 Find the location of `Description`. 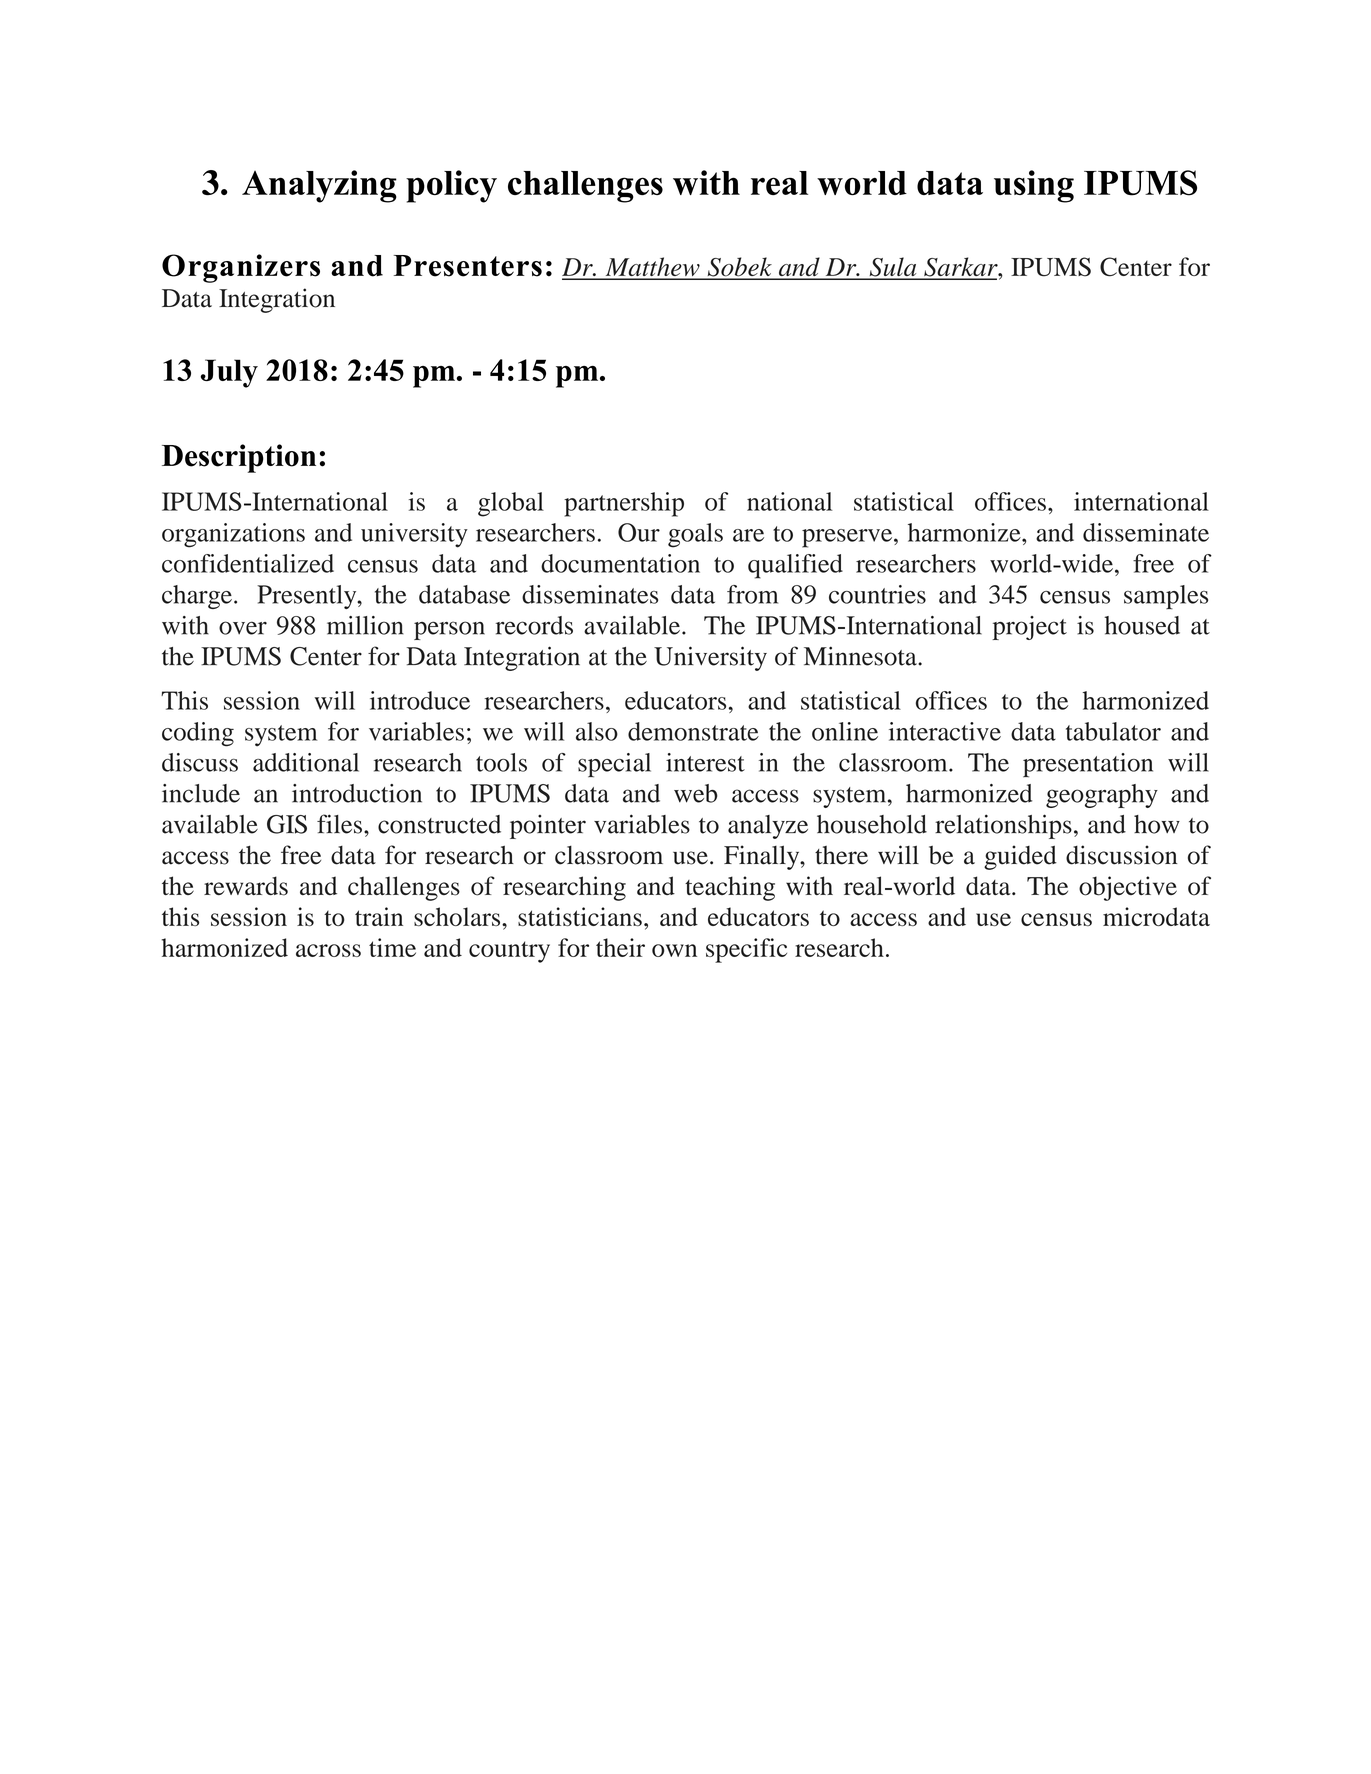

Description is located at coordinates (239, 458).
